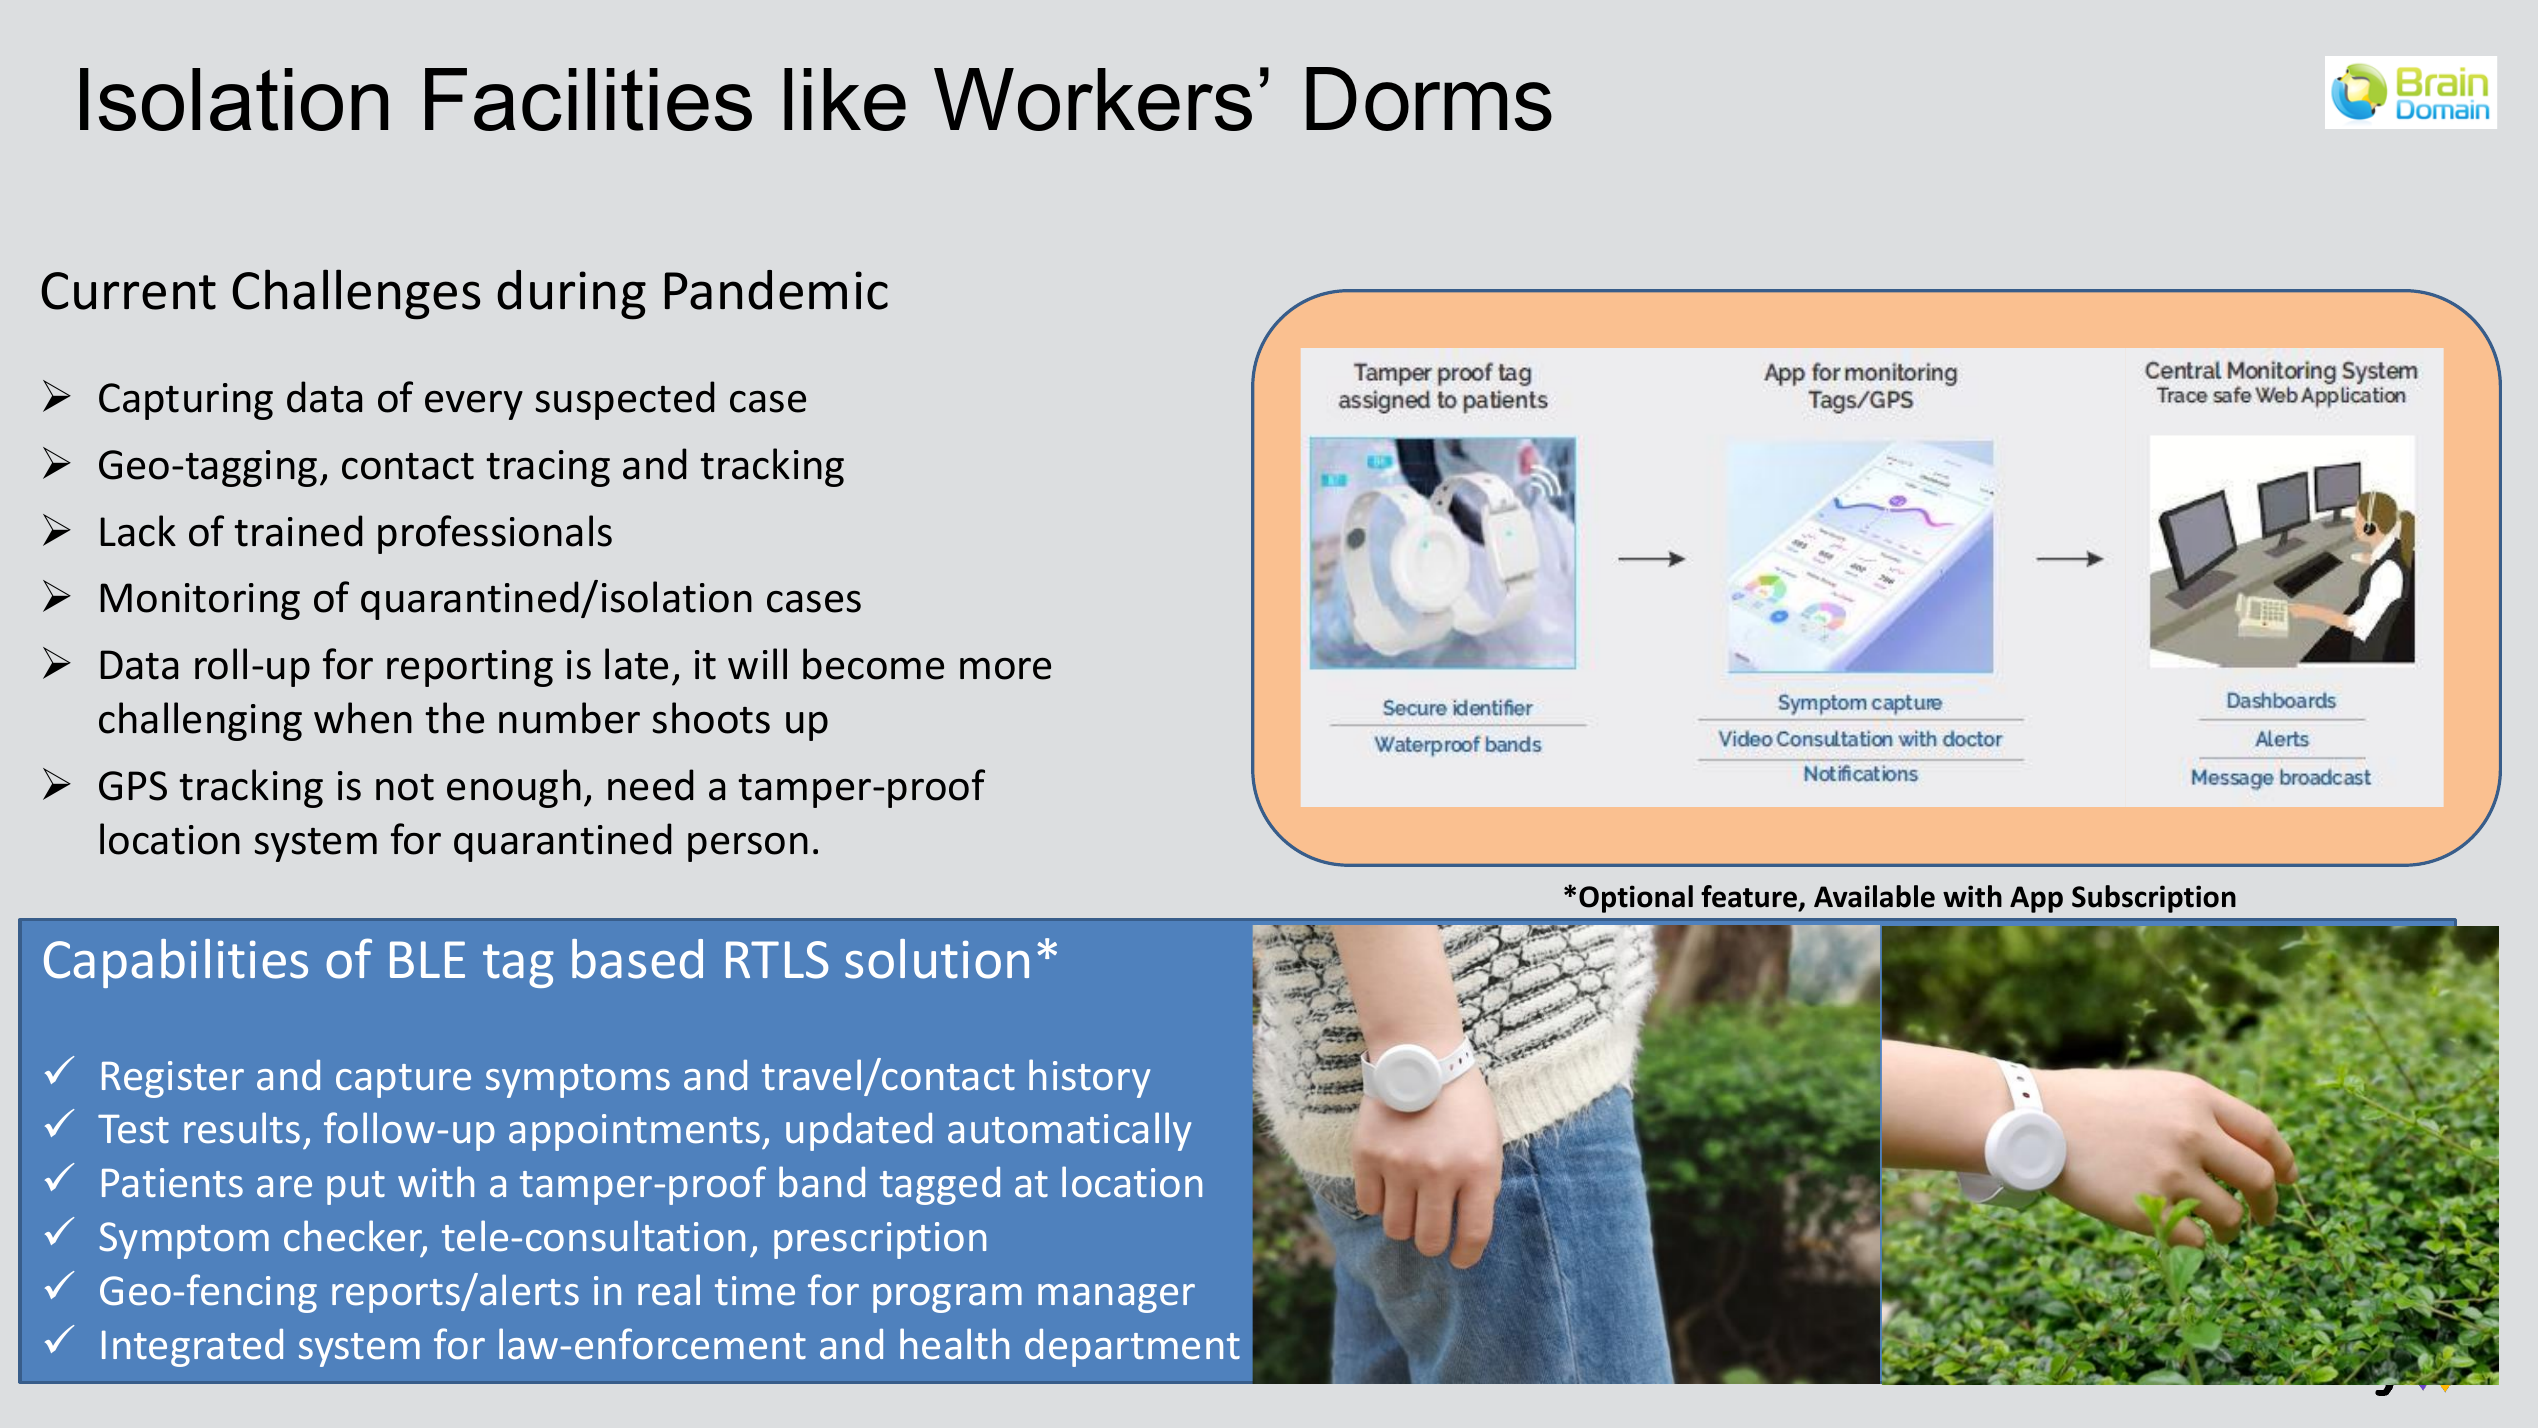 This document has height=1428, width=2538. I want to click on Facilities, so click(588, 99).
